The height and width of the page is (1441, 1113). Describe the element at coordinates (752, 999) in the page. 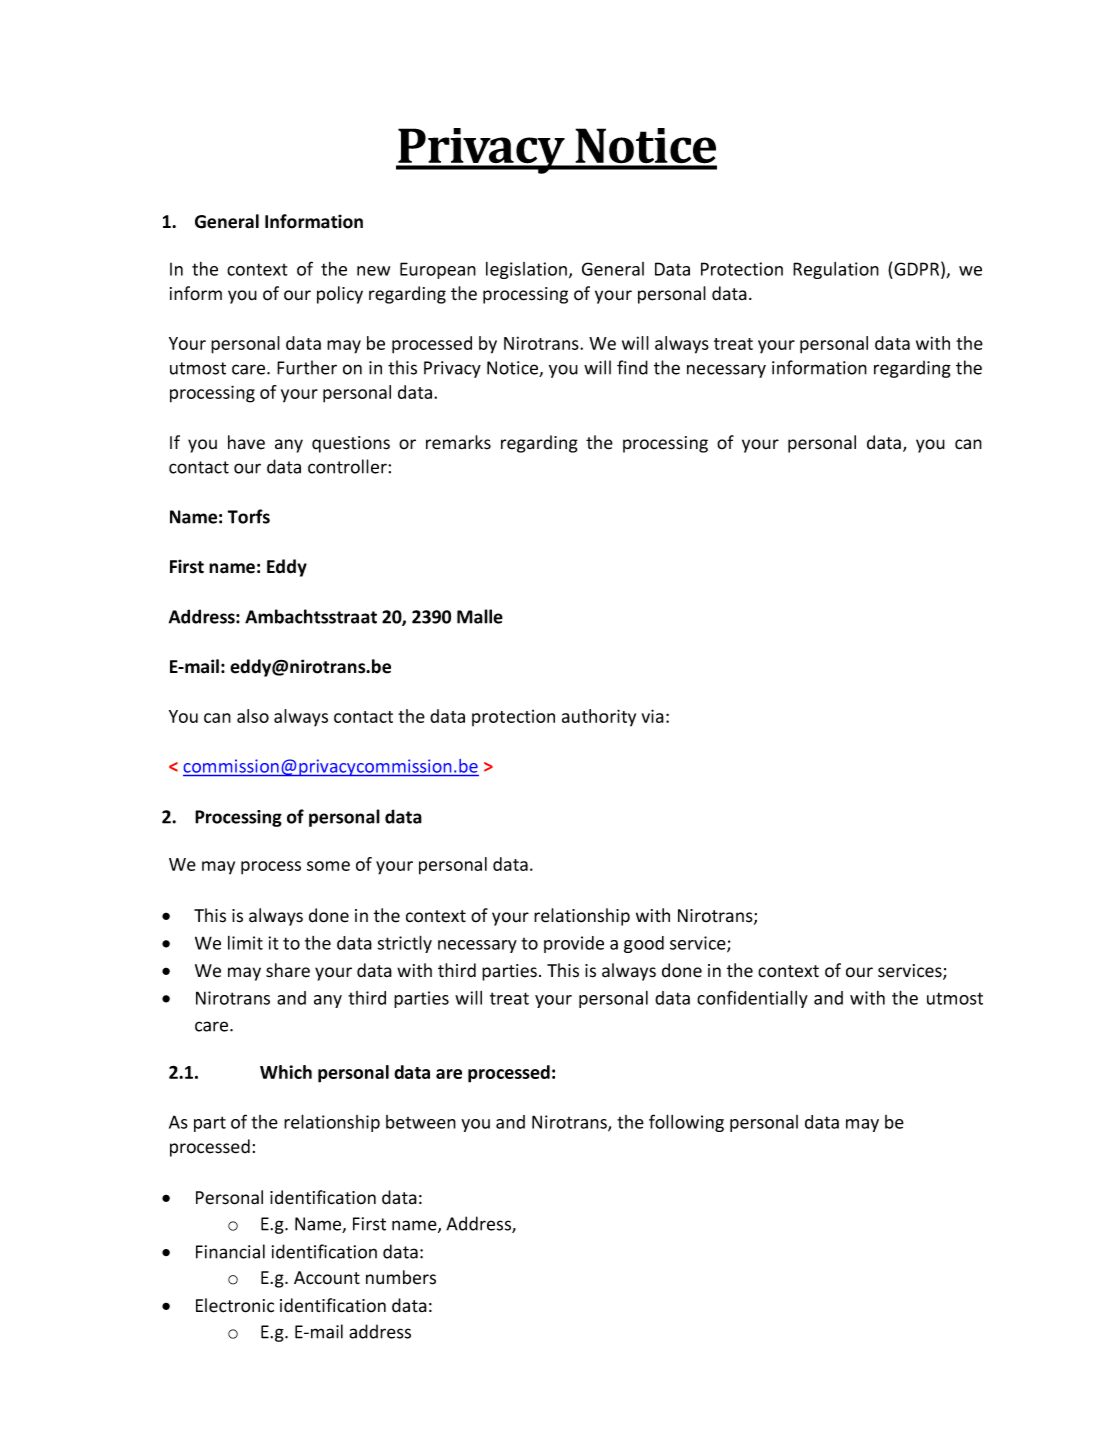

I see `confidentially` at that location.
